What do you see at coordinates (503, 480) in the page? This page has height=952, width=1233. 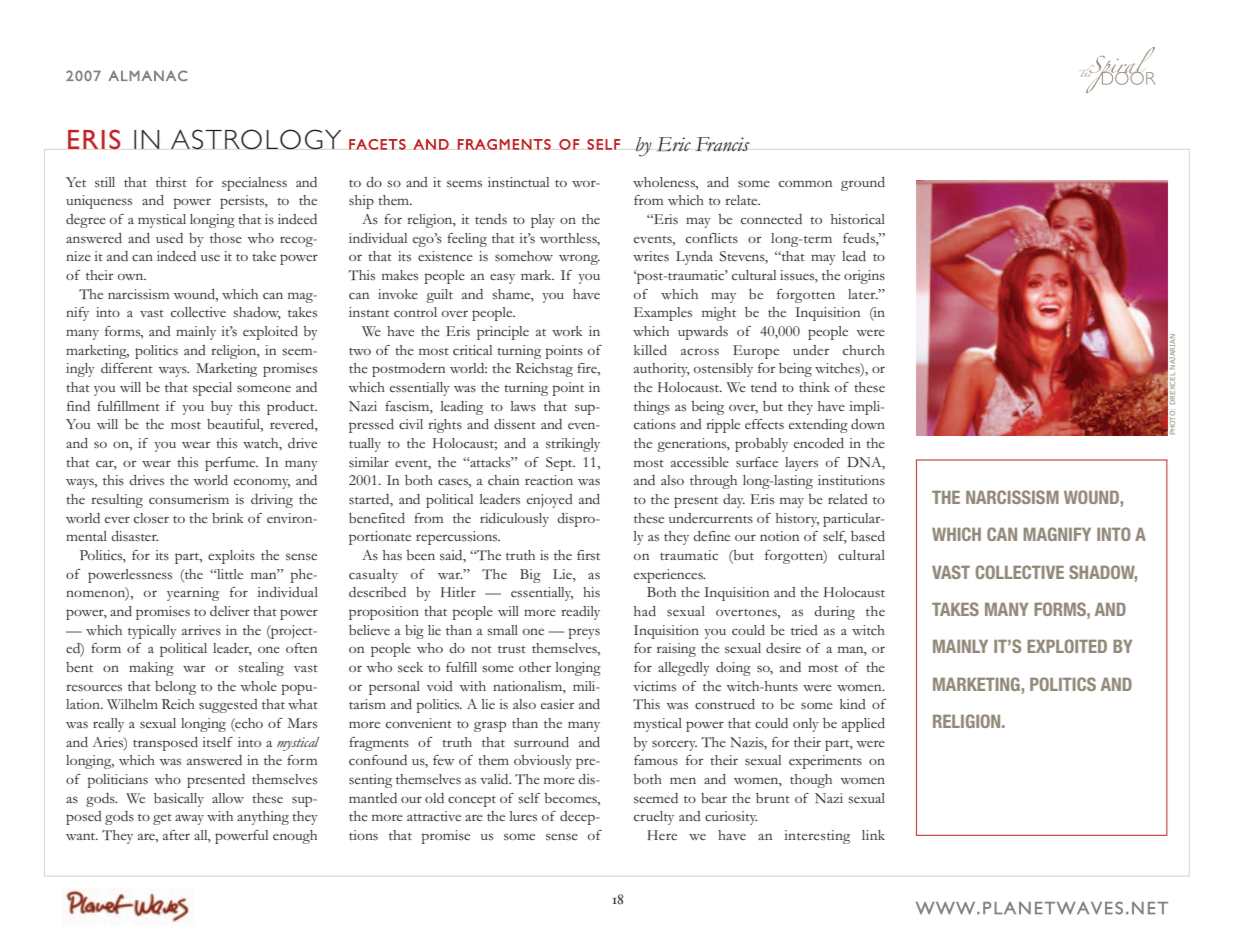 I see `chain` at bounding box center [503, 480].
